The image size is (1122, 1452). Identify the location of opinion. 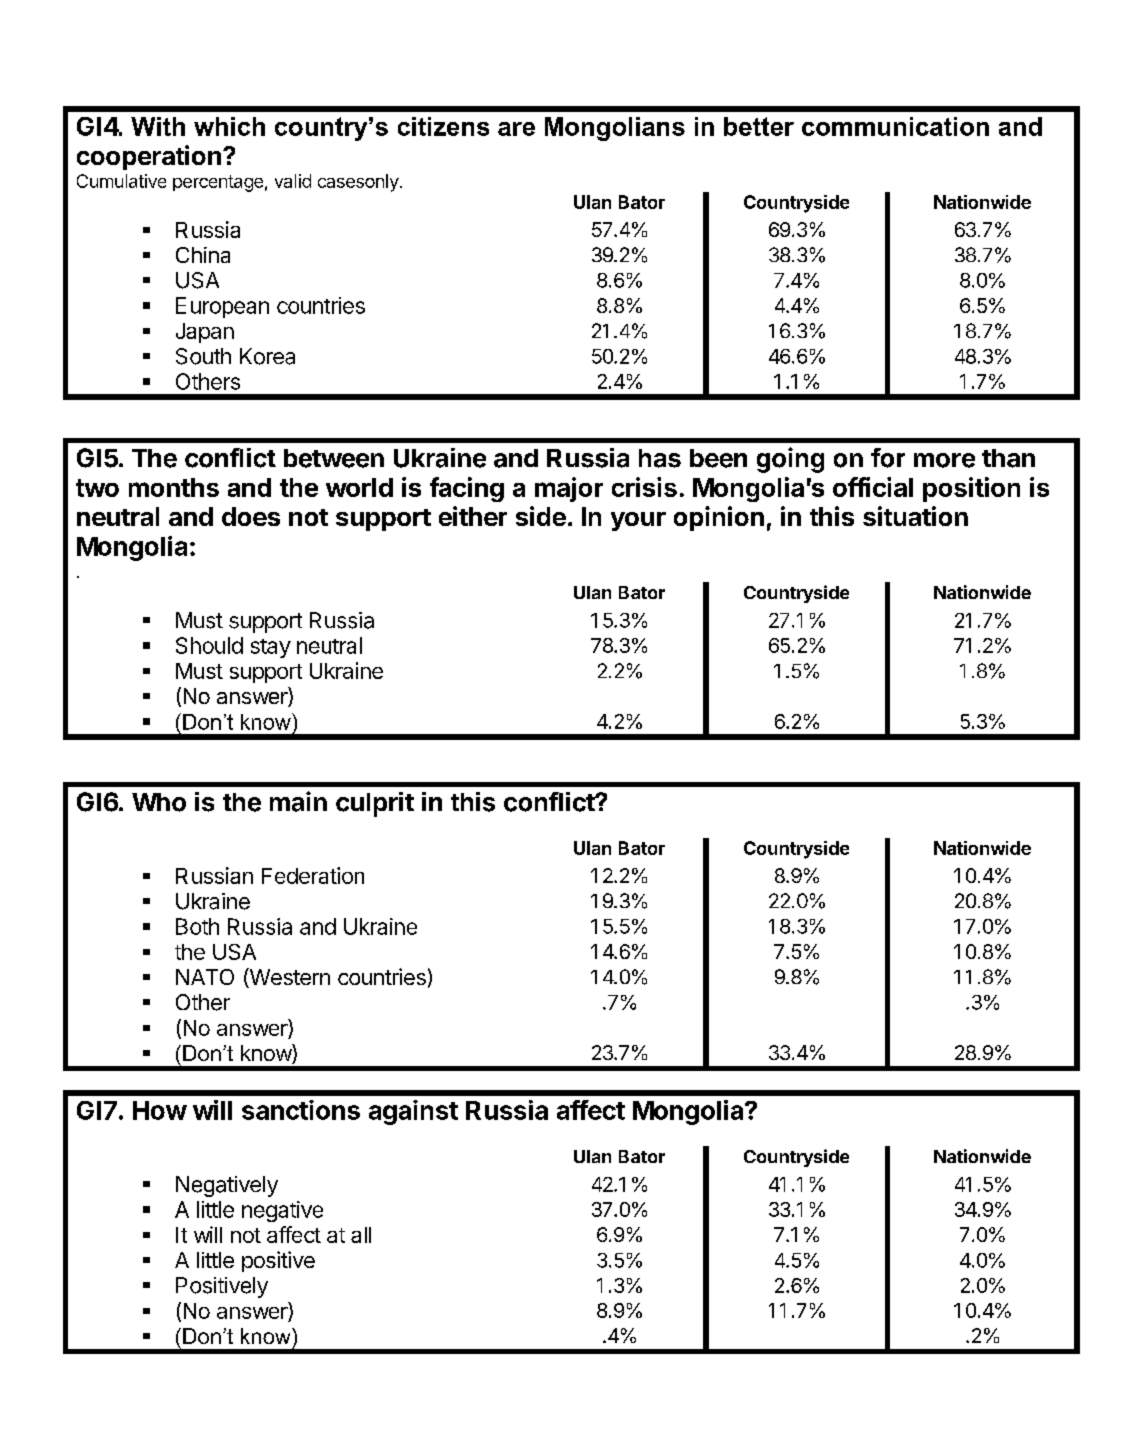
(719, 518).
